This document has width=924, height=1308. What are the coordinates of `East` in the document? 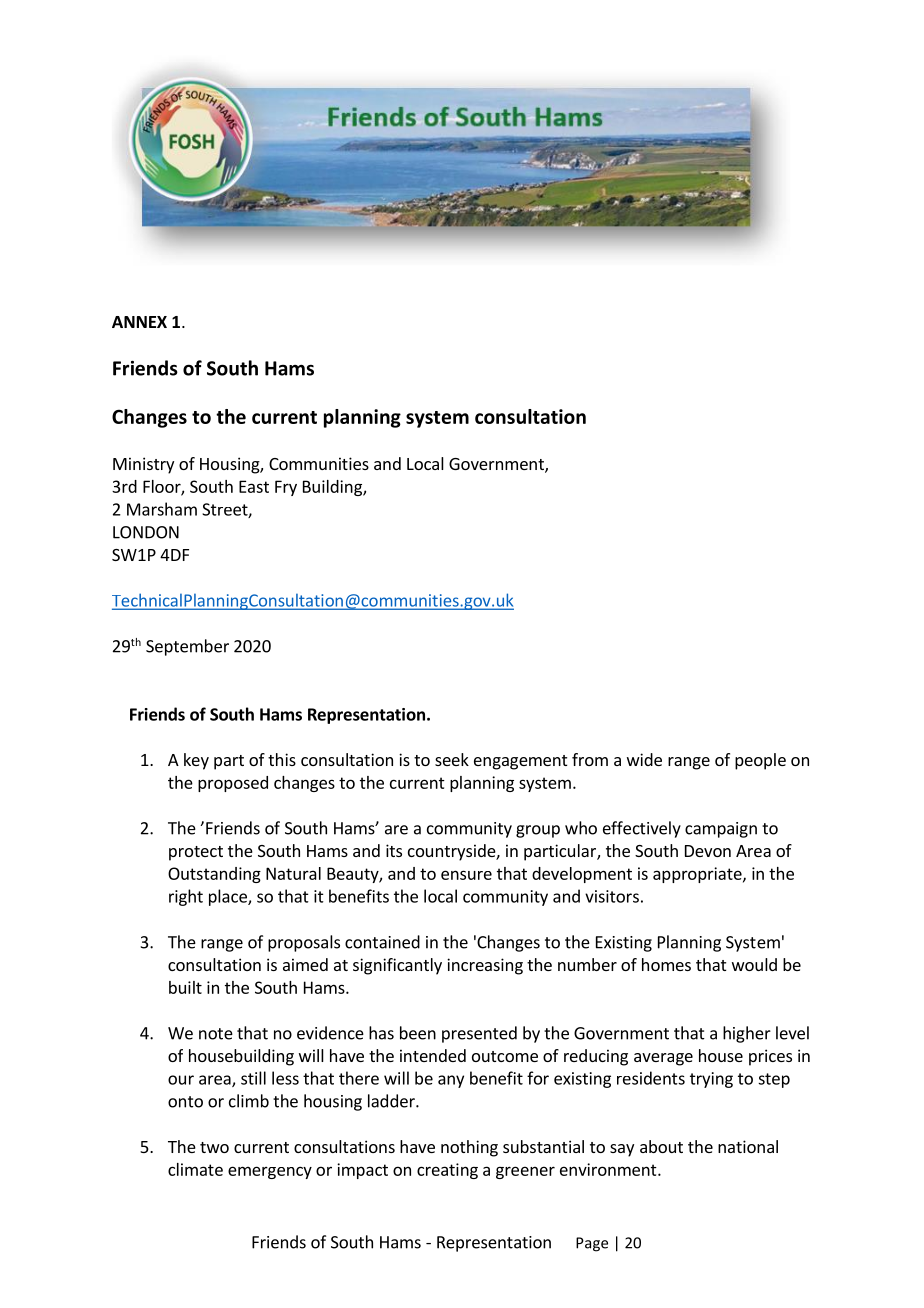 It's located at (254, 486).
